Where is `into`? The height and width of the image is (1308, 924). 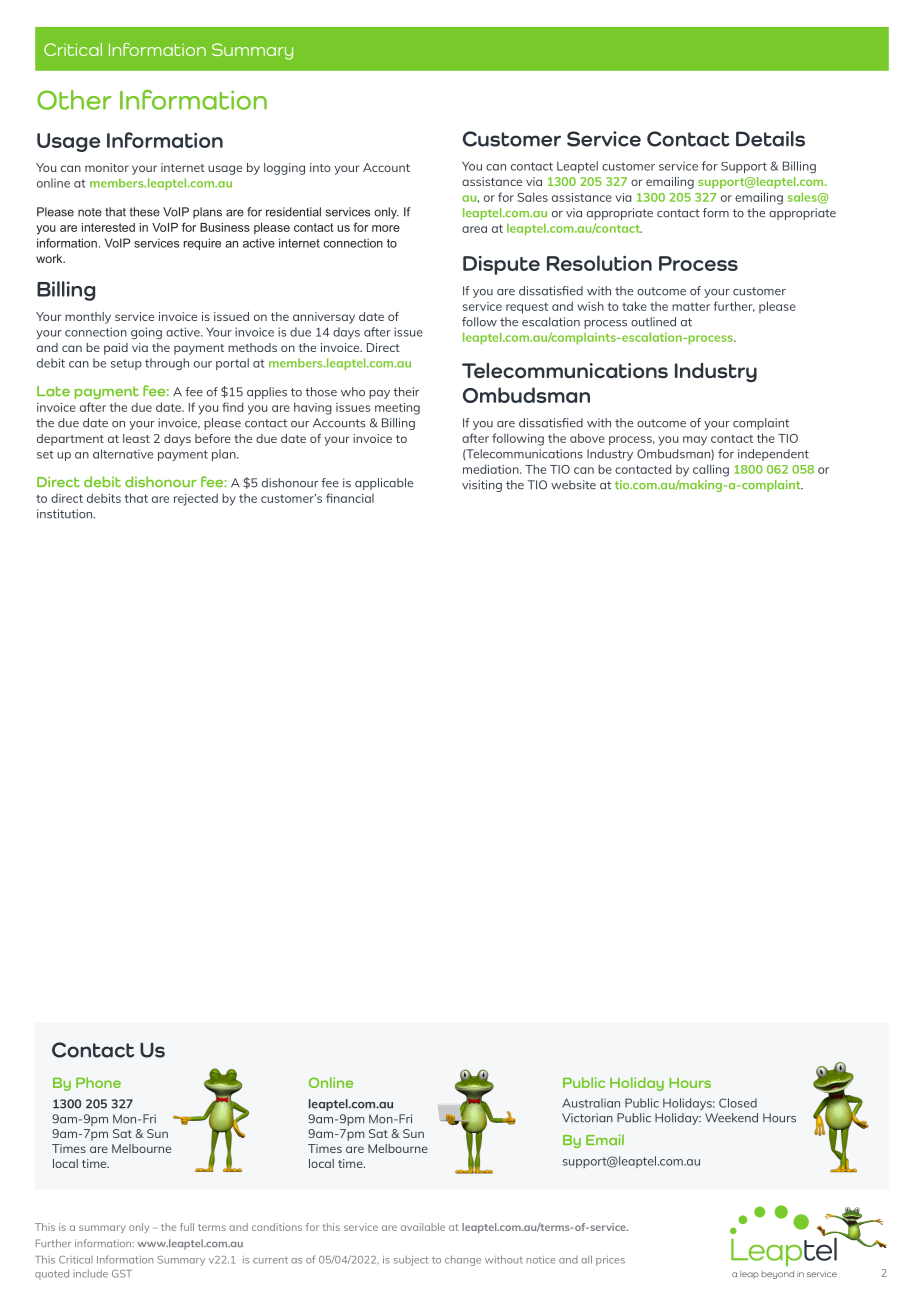 into is located at coordinates (320, 167).
